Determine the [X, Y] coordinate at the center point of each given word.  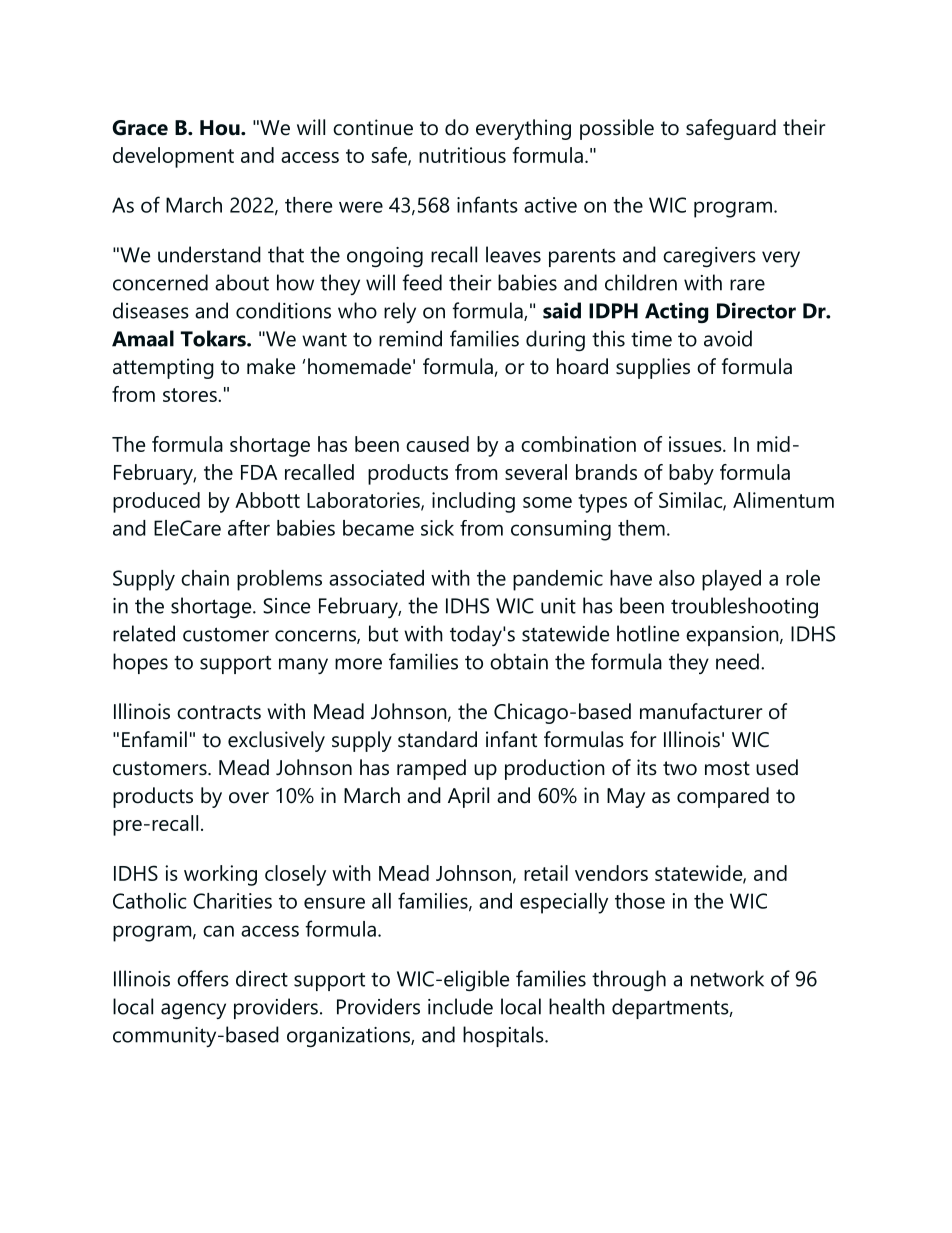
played [731, 580]
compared [723, 797]
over [249, 798]
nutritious [462, 155]
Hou [221, 128]
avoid [728, 338]
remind [410, 338]
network [727, 978]
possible [617, 129]
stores [191, 395]
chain [205, 578]
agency [193, 1011]
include [460, 1006]
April [468, 797]
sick [437, 528]
